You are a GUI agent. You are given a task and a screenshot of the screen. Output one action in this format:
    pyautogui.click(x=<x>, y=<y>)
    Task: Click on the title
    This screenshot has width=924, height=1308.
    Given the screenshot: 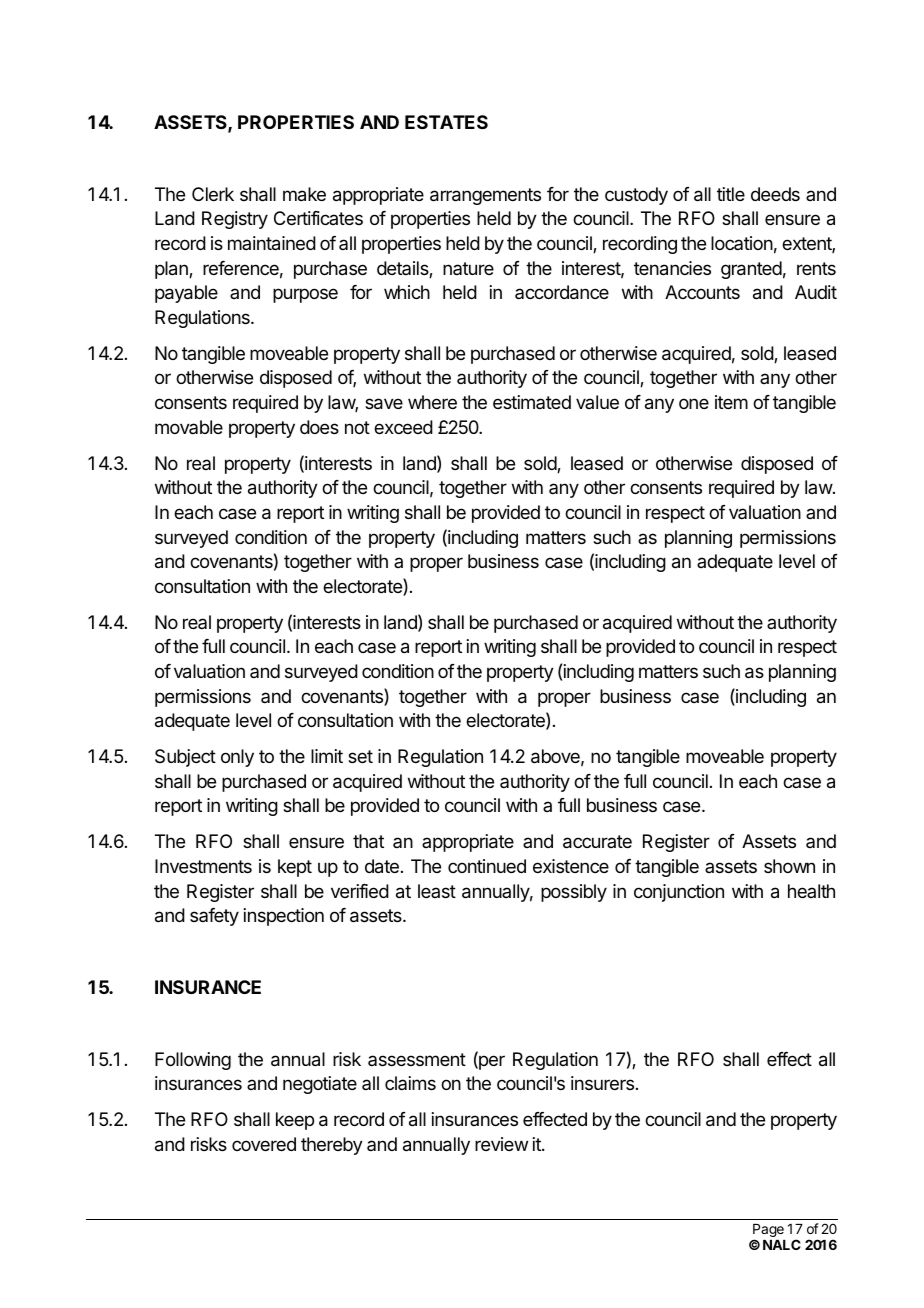 What is the action you would take?
    pyautogui.click(x=731, y=194)
